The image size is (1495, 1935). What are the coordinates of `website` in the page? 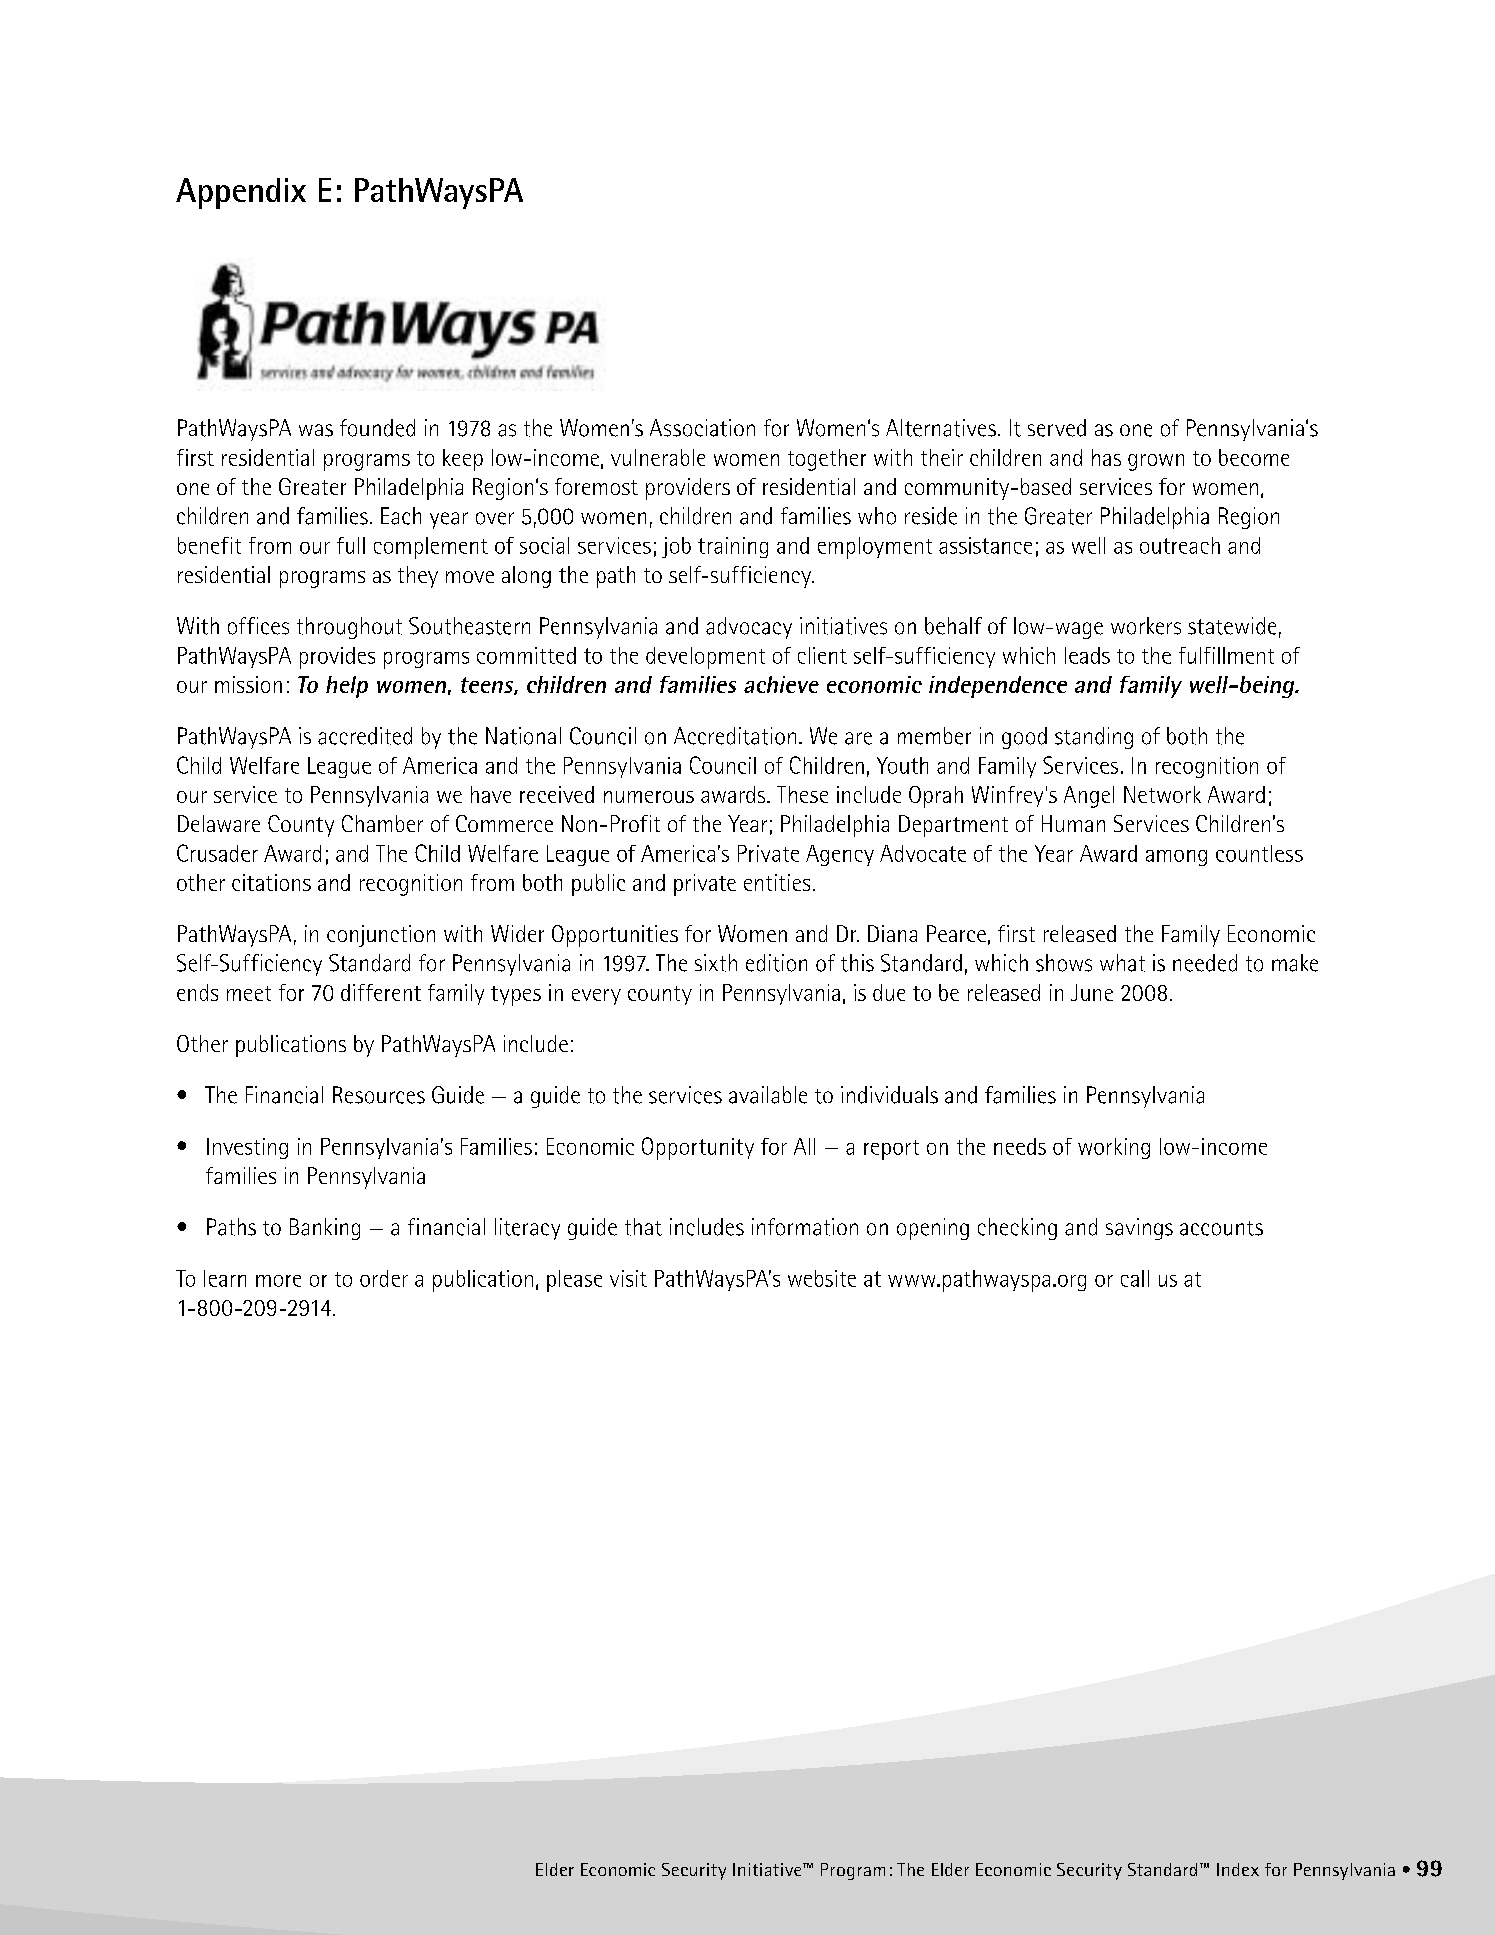 It's located at (822, 1278).
